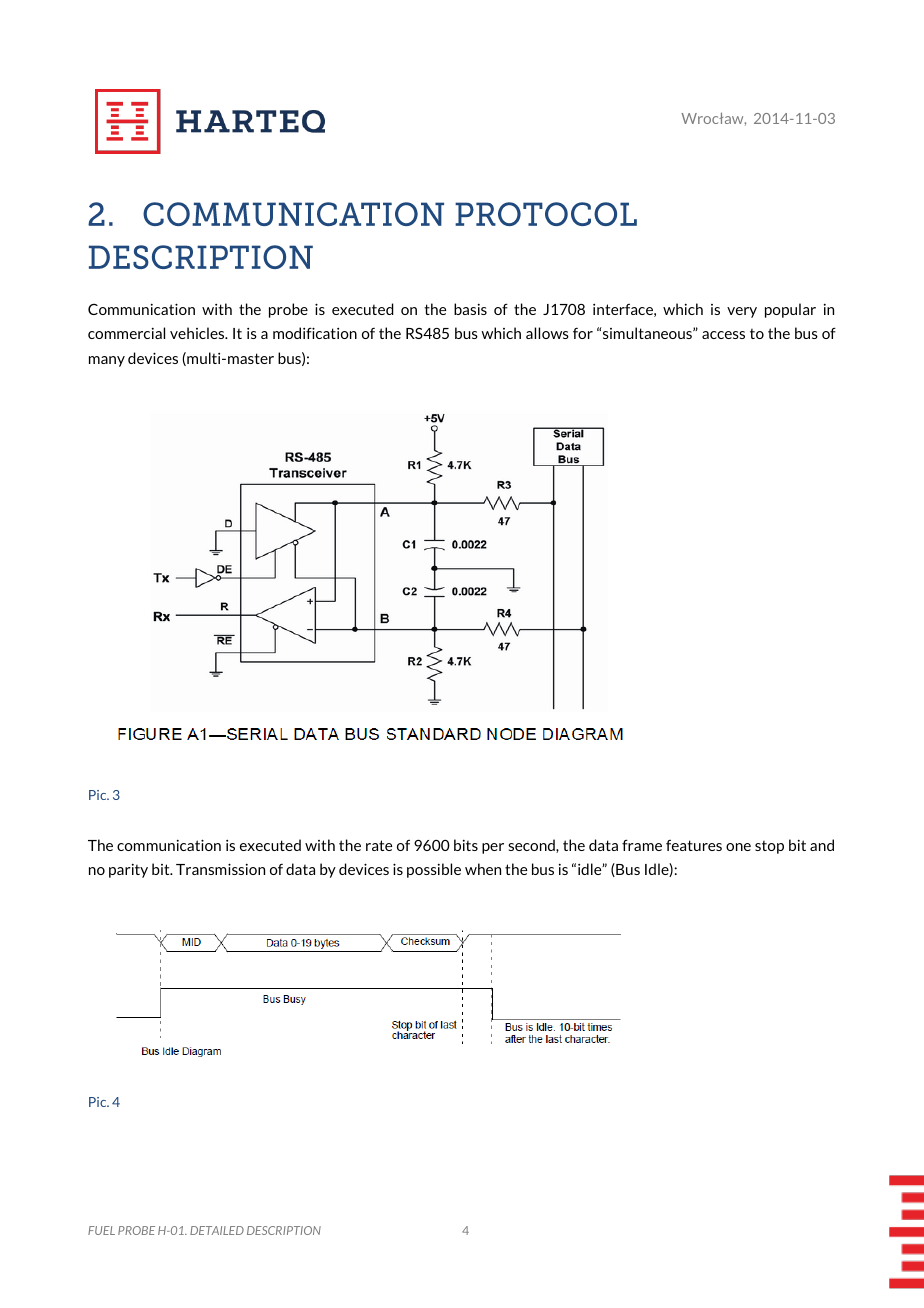  Describe the element at coordinates (217, 1230) in the page. I see `DETAILED` at that location.
